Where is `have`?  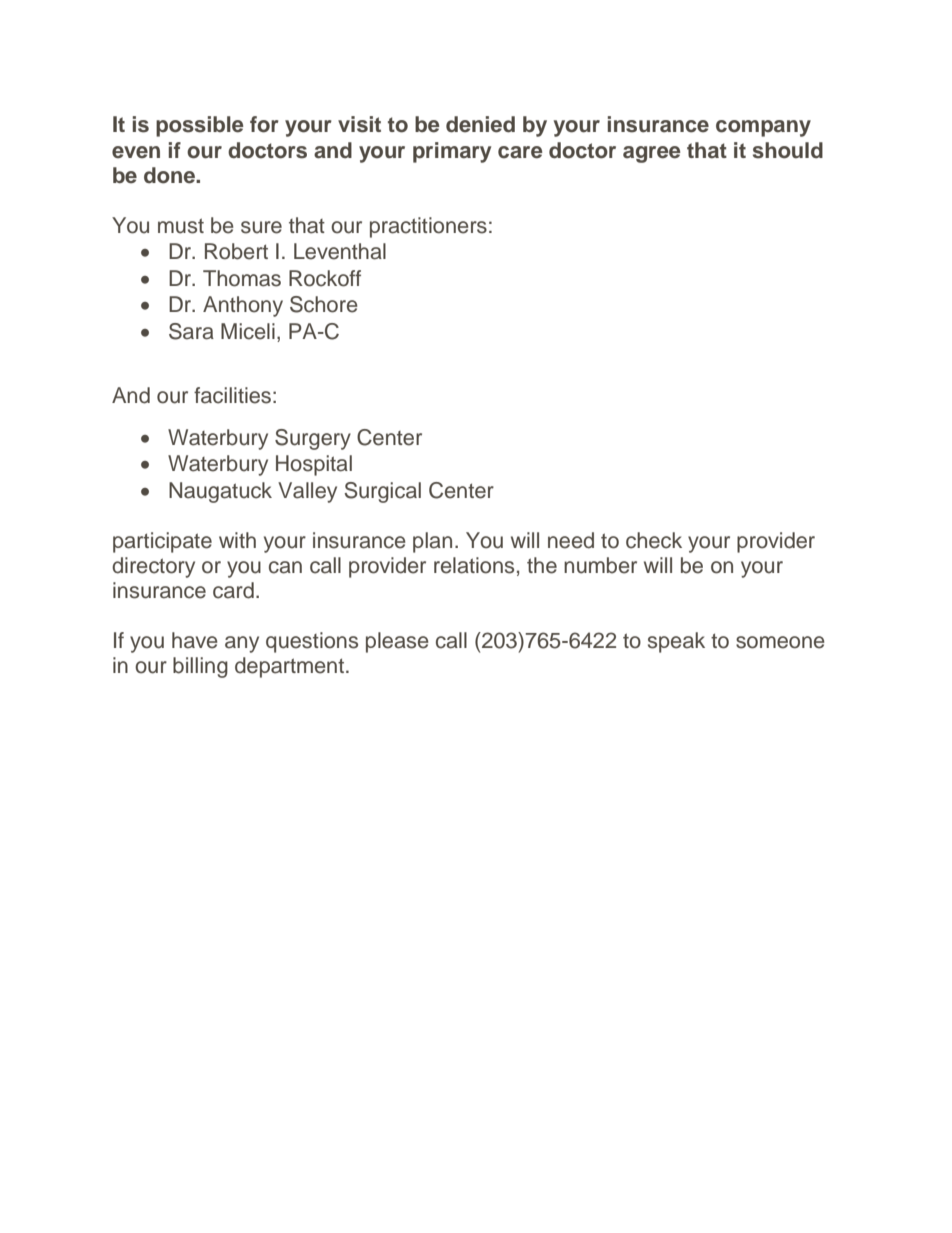 have is located at coordinates (194, 640).
